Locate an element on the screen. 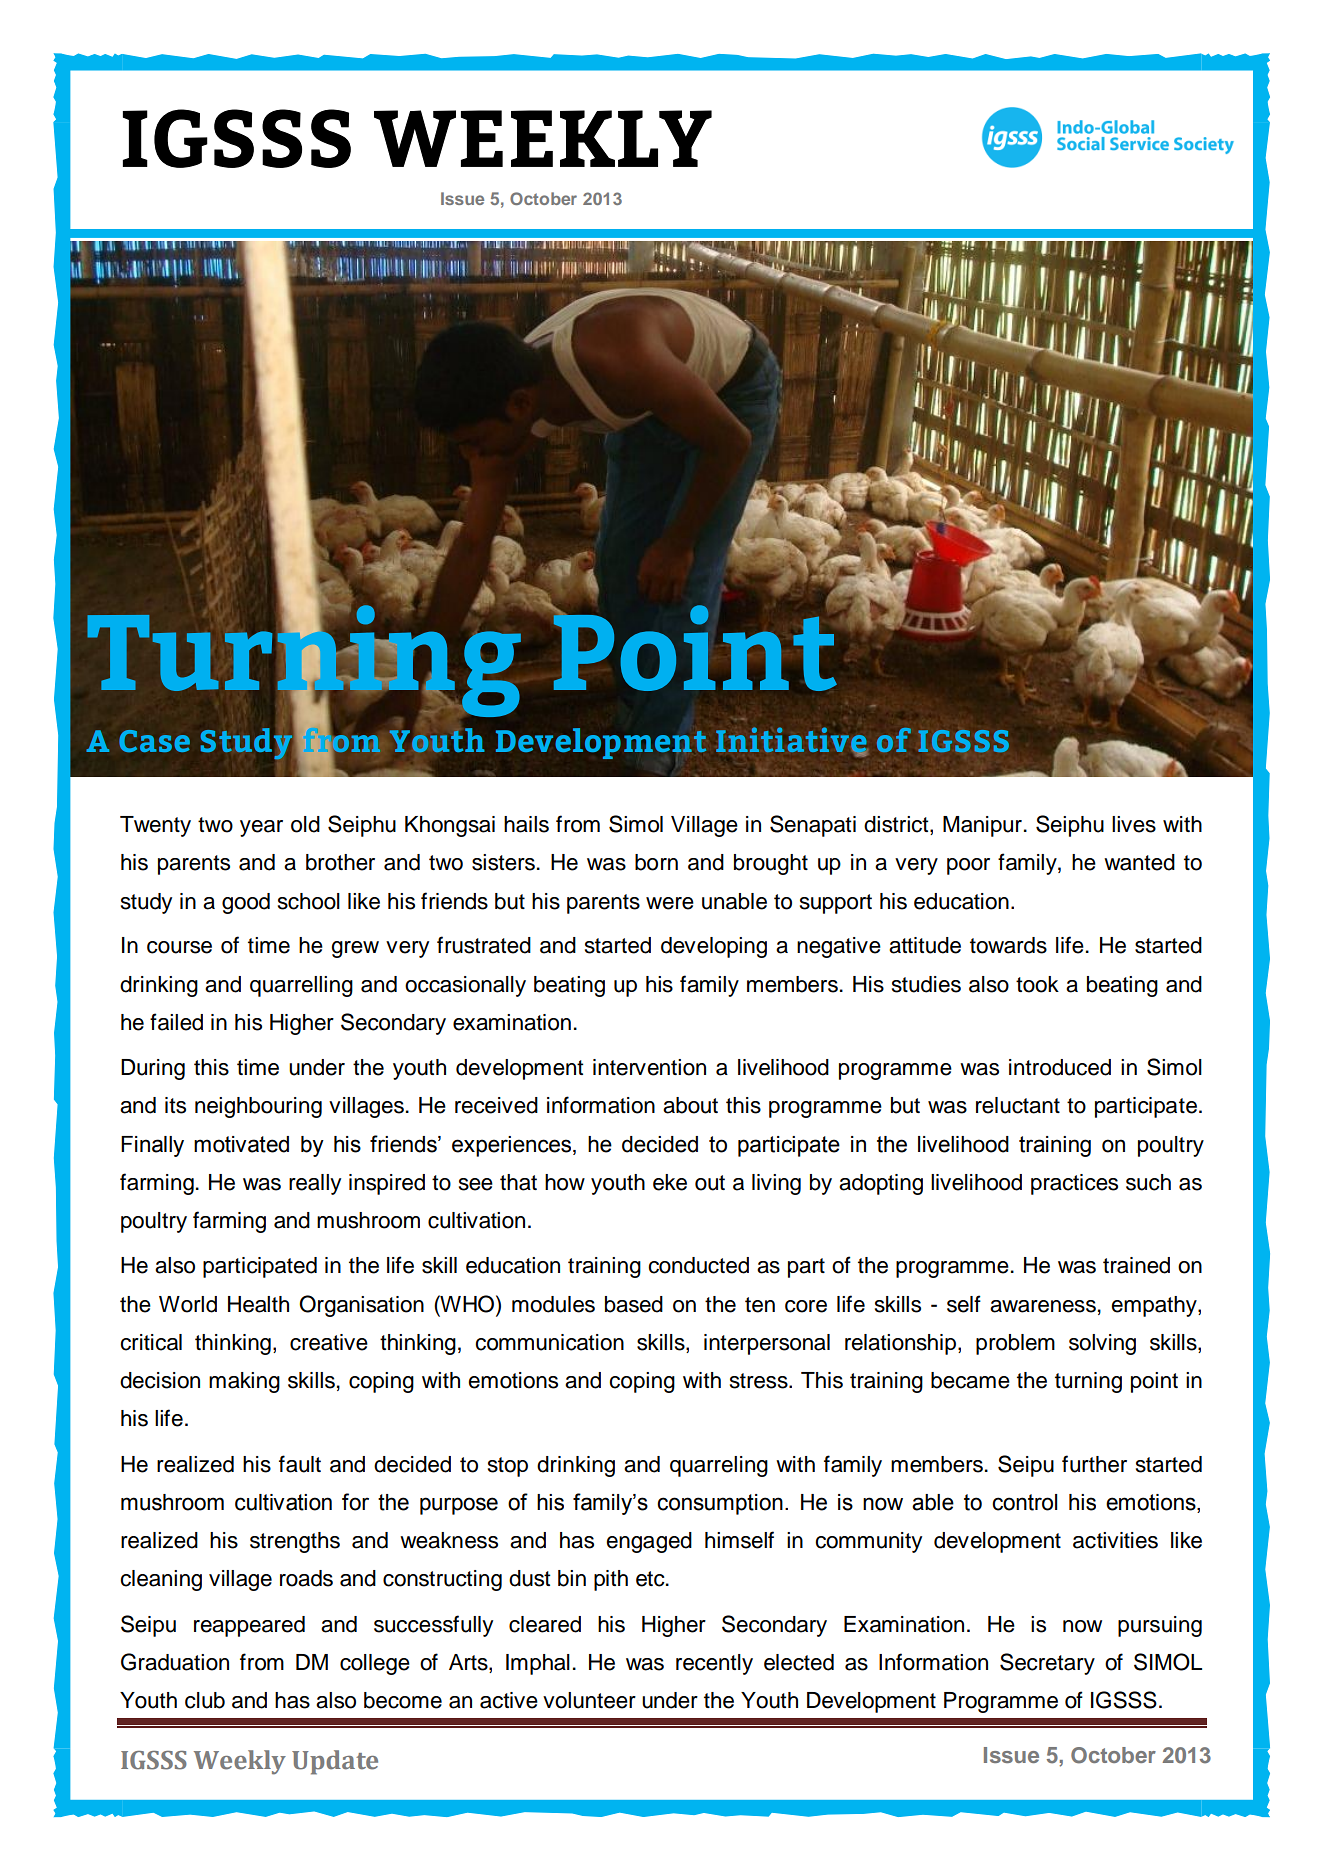  old is located at coordinates (305, 824).
